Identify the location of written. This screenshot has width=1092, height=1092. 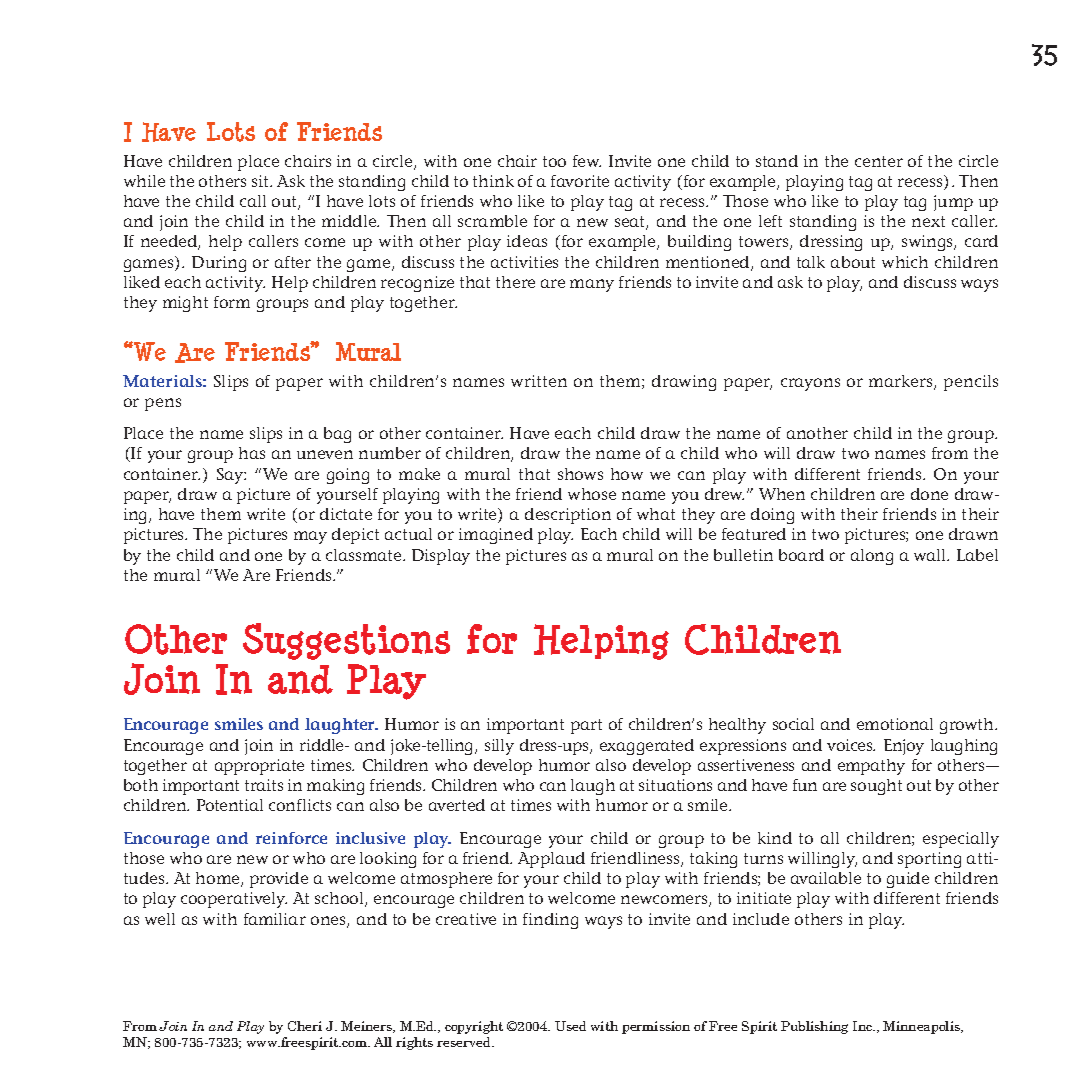
(539, 381).
